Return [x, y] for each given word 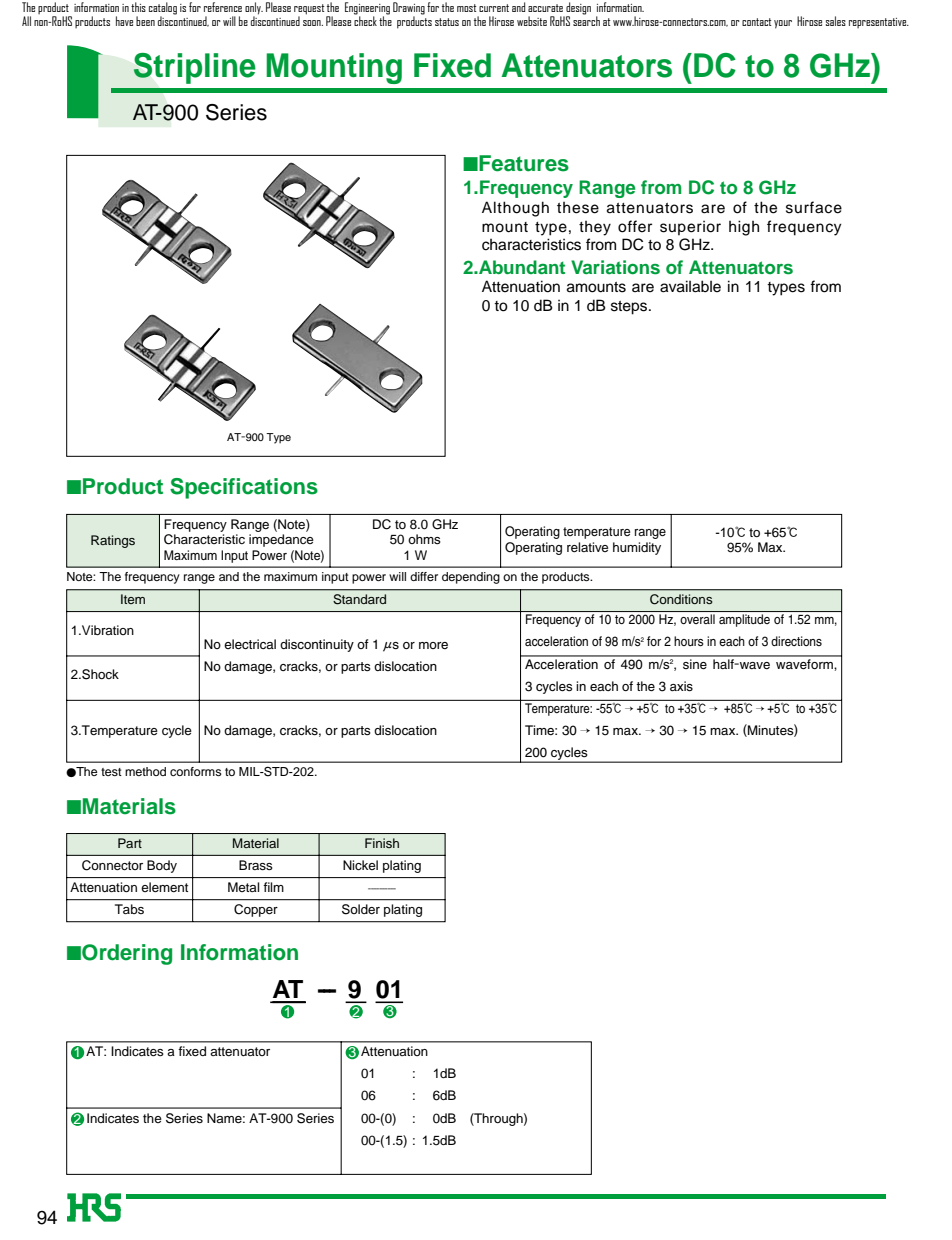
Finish [382, 843]
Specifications [244, 488]
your [783, 24]
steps [630, 308]
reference [223, 7]
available [690, 286]
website [532, 21]
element [164, 887]
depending [471, 578]
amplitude [744, 620]
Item [133, 599]
